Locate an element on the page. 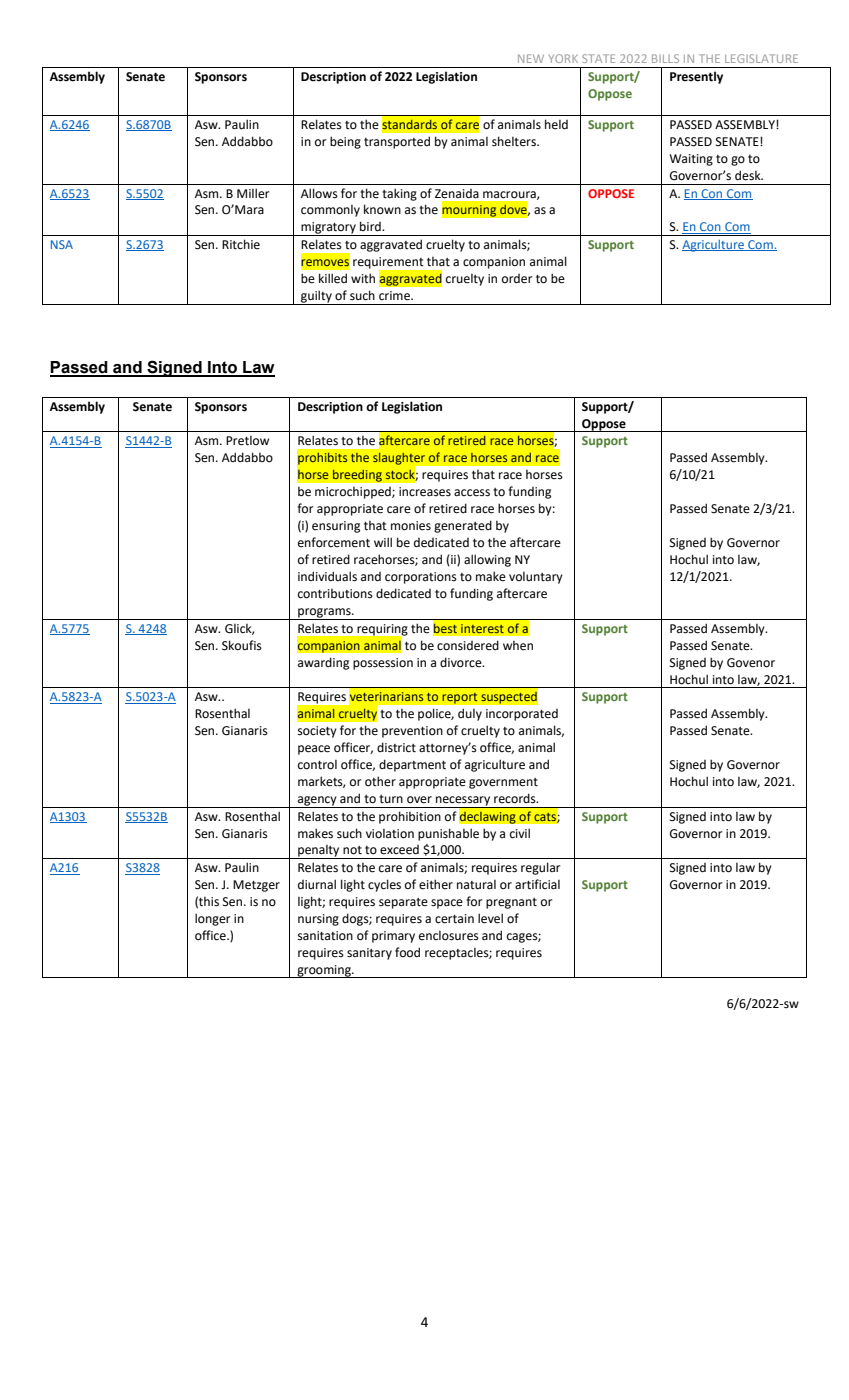 Image resolution: width=849 pixels, height=1400 pixels. crime is located at coordinates (395, 296).
